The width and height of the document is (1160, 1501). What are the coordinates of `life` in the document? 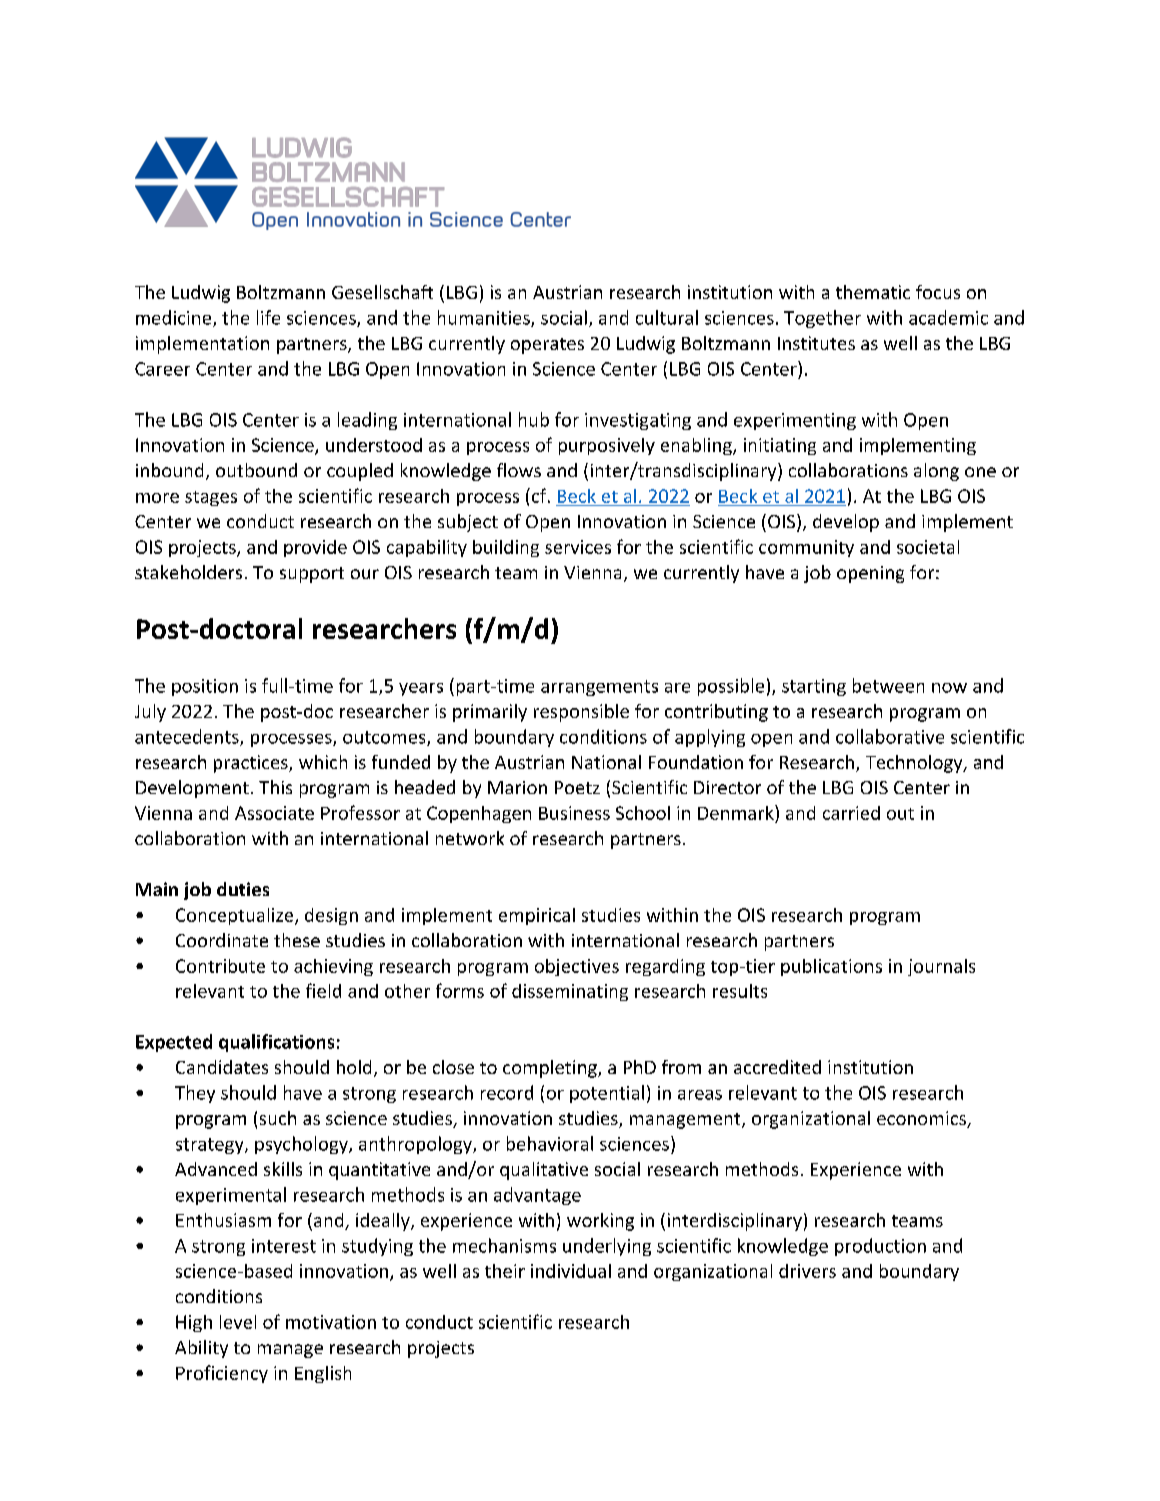 It's located at (268, 317).
